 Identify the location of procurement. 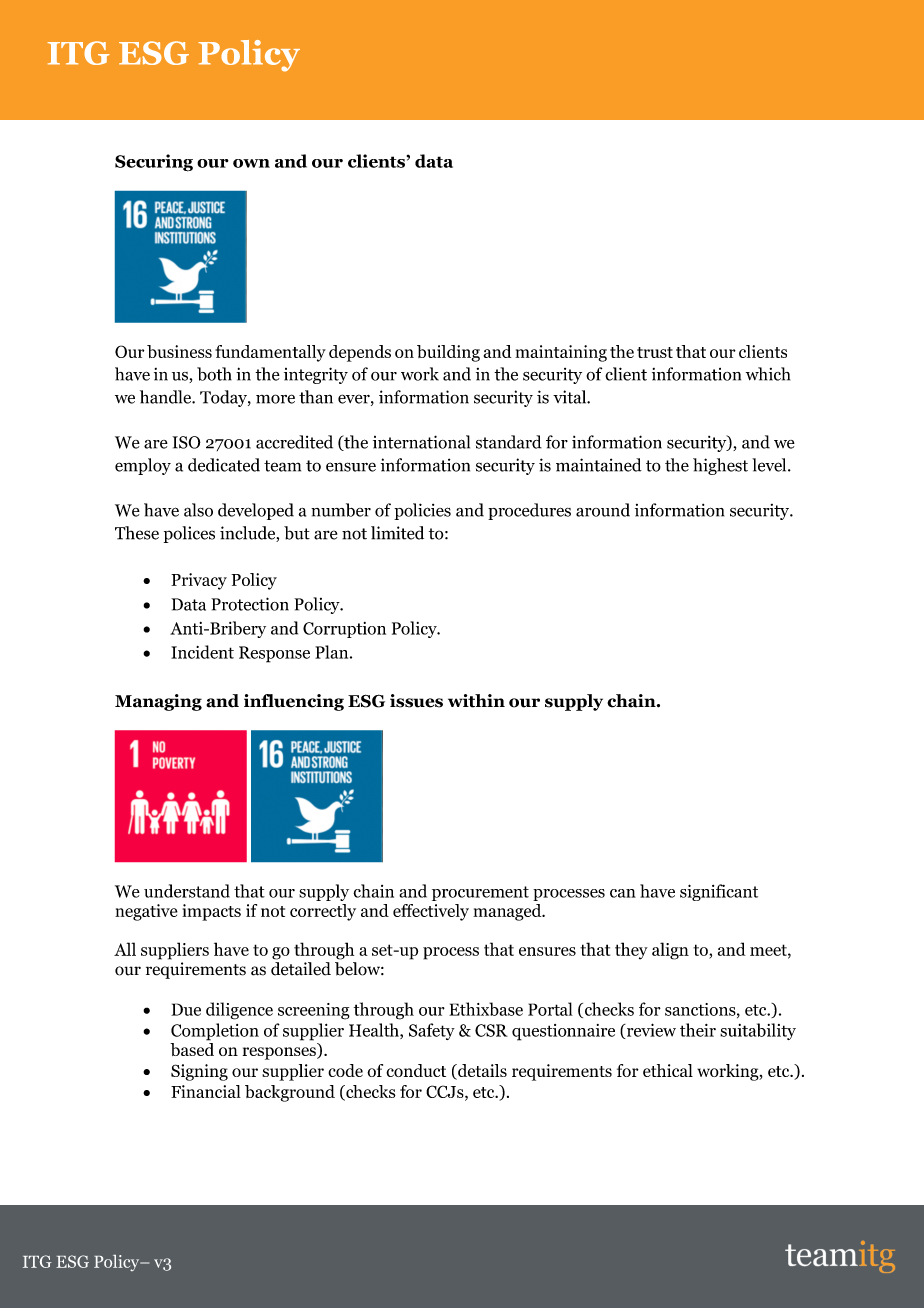
(480, 893).
